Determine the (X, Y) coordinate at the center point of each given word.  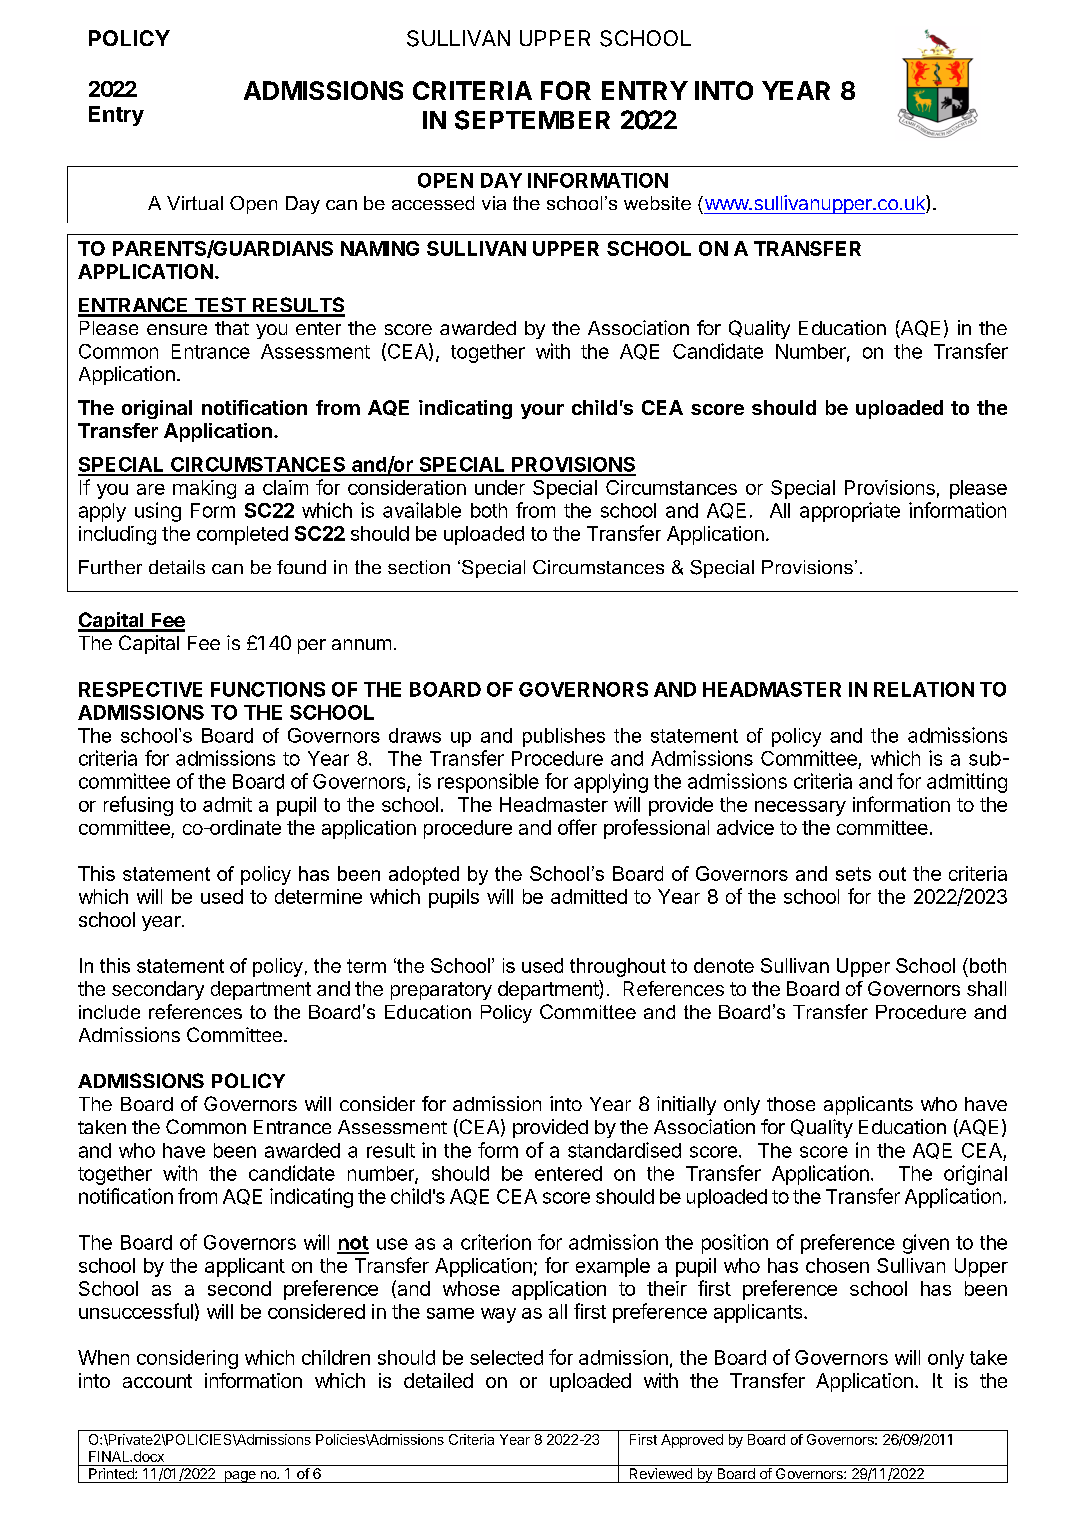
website (657, 203)
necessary (800, 808)
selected (506, 1357)
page (240, 1477)
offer (577, 827)
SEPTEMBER (532, 120)
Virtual (195, 203)
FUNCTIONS (268, 689)
